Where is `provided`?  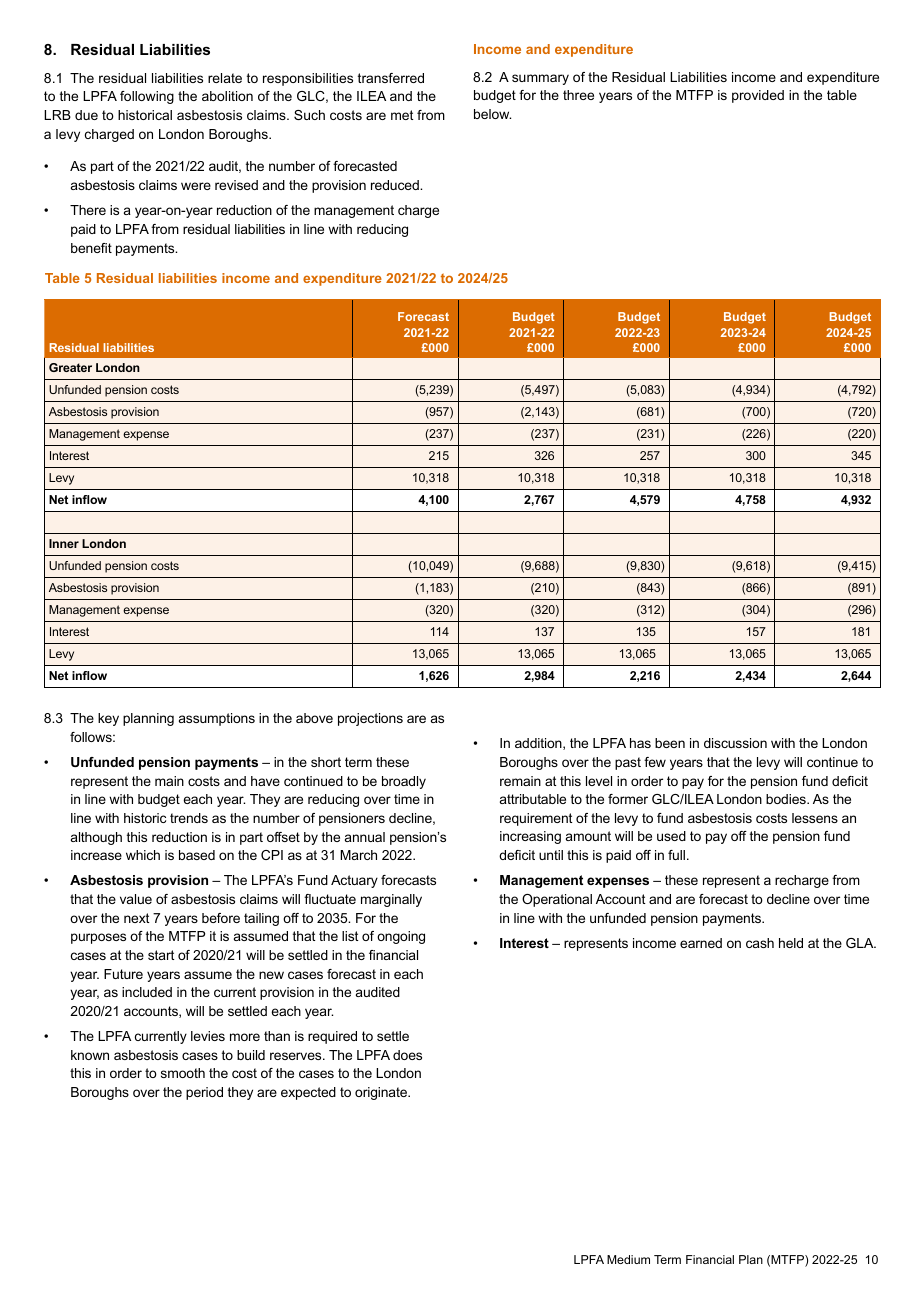 provided is located at coordinates (758, 96).
